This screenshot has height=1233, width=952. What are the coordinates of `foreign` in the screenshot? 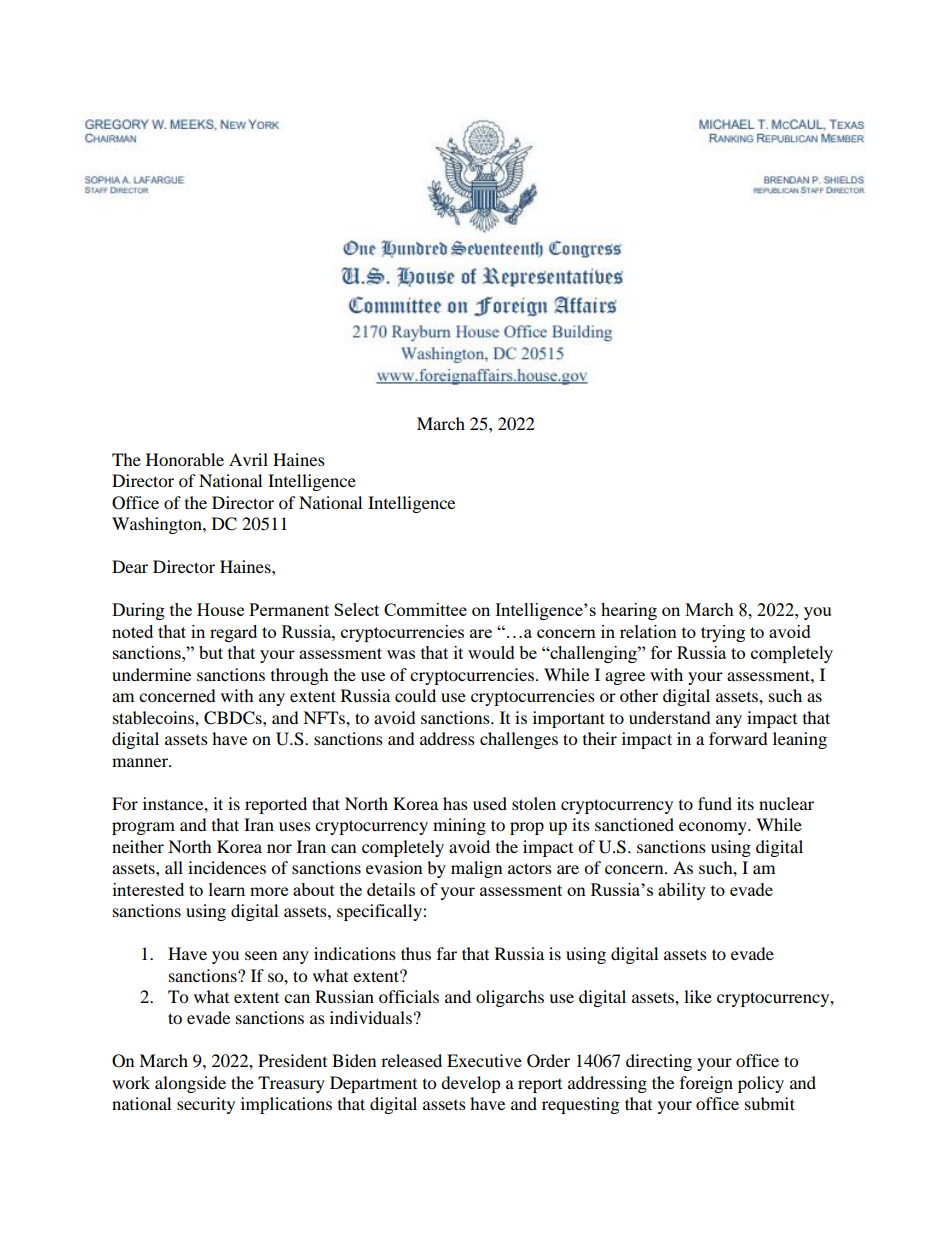 It's located at (706, 1084).
